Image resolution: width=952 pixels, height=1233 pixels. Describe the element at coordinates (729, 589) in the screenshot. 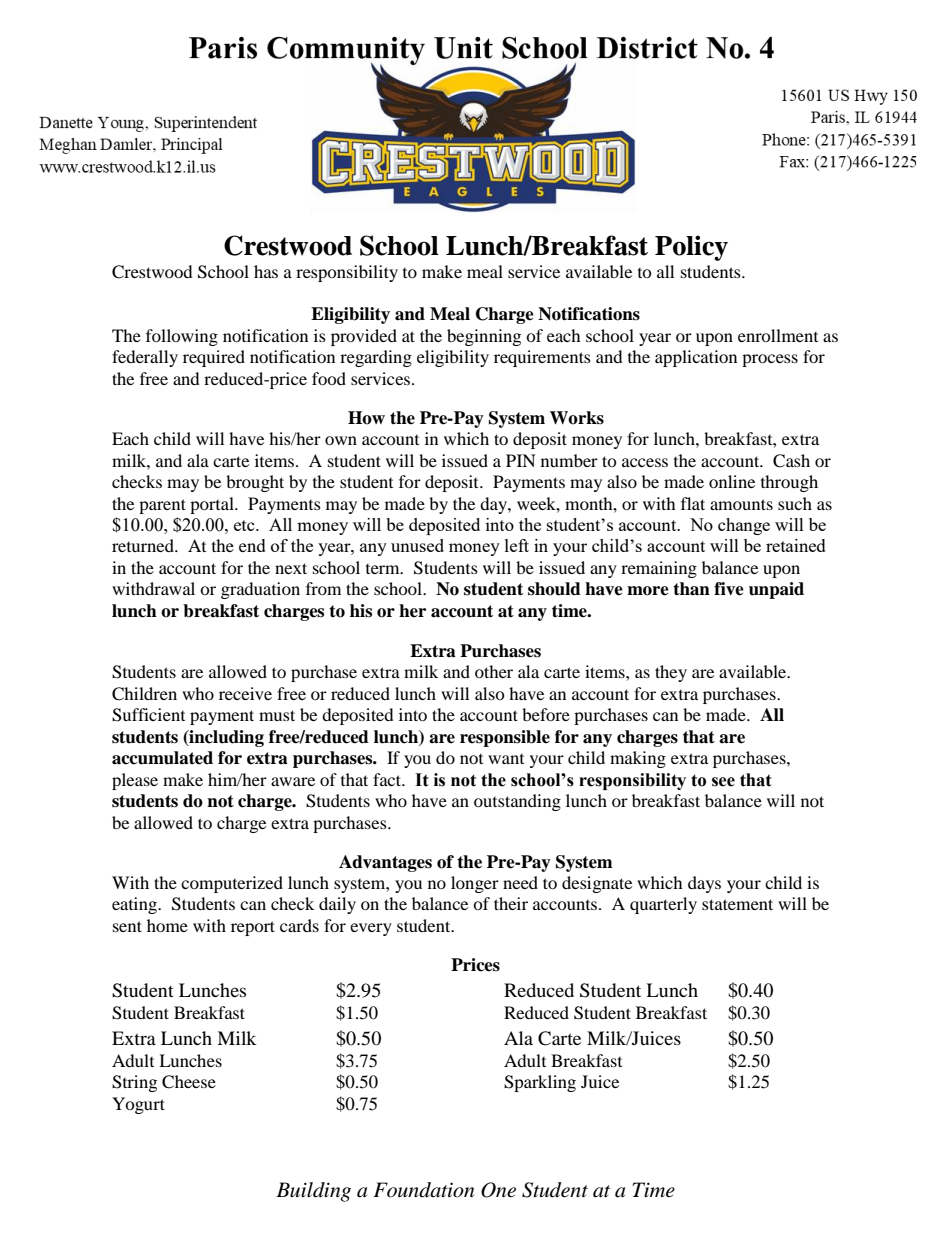

I see `five` at that location.
